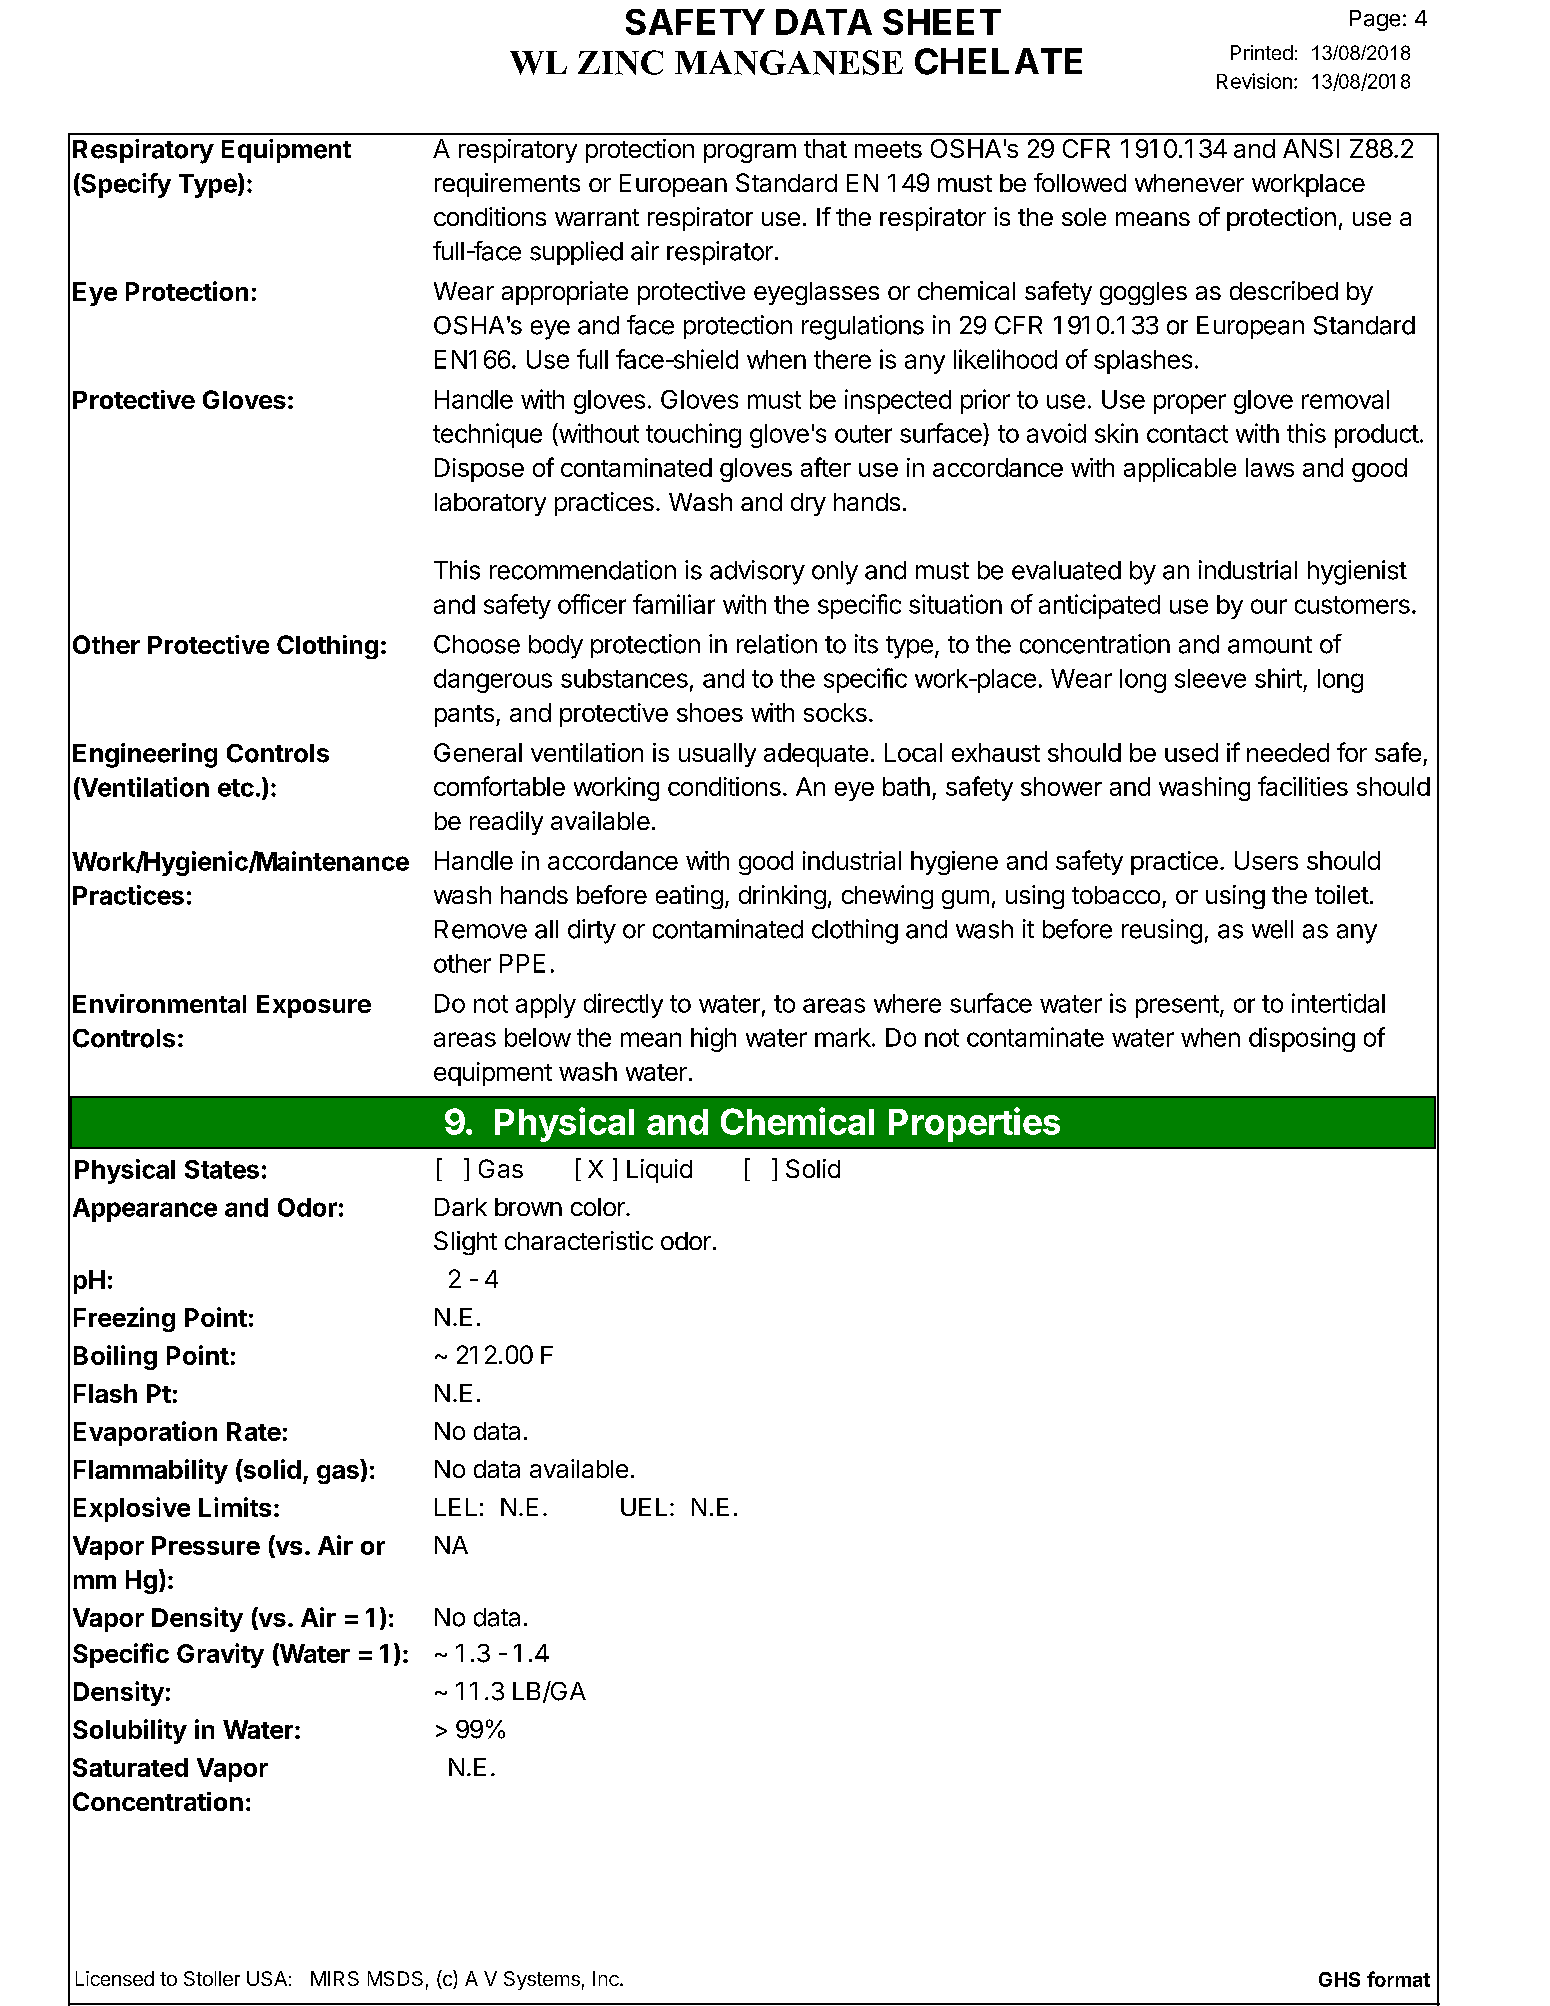 Image resolution: width=1550 pixels, height=2006 pixels. I want to click on Systems, so click(542, 1980).
